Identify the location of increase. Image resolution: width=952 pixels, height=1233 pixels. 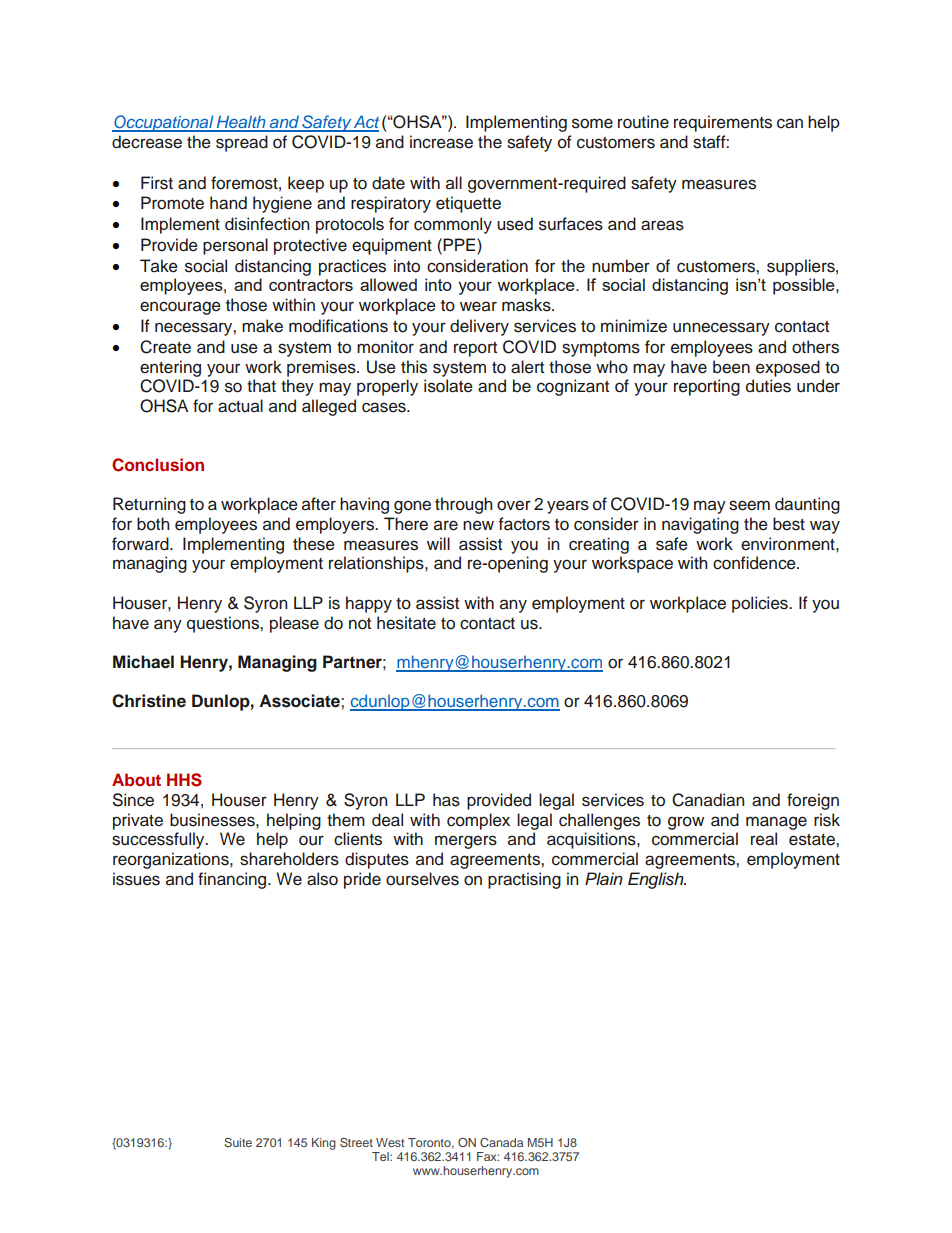
(441, 142).
